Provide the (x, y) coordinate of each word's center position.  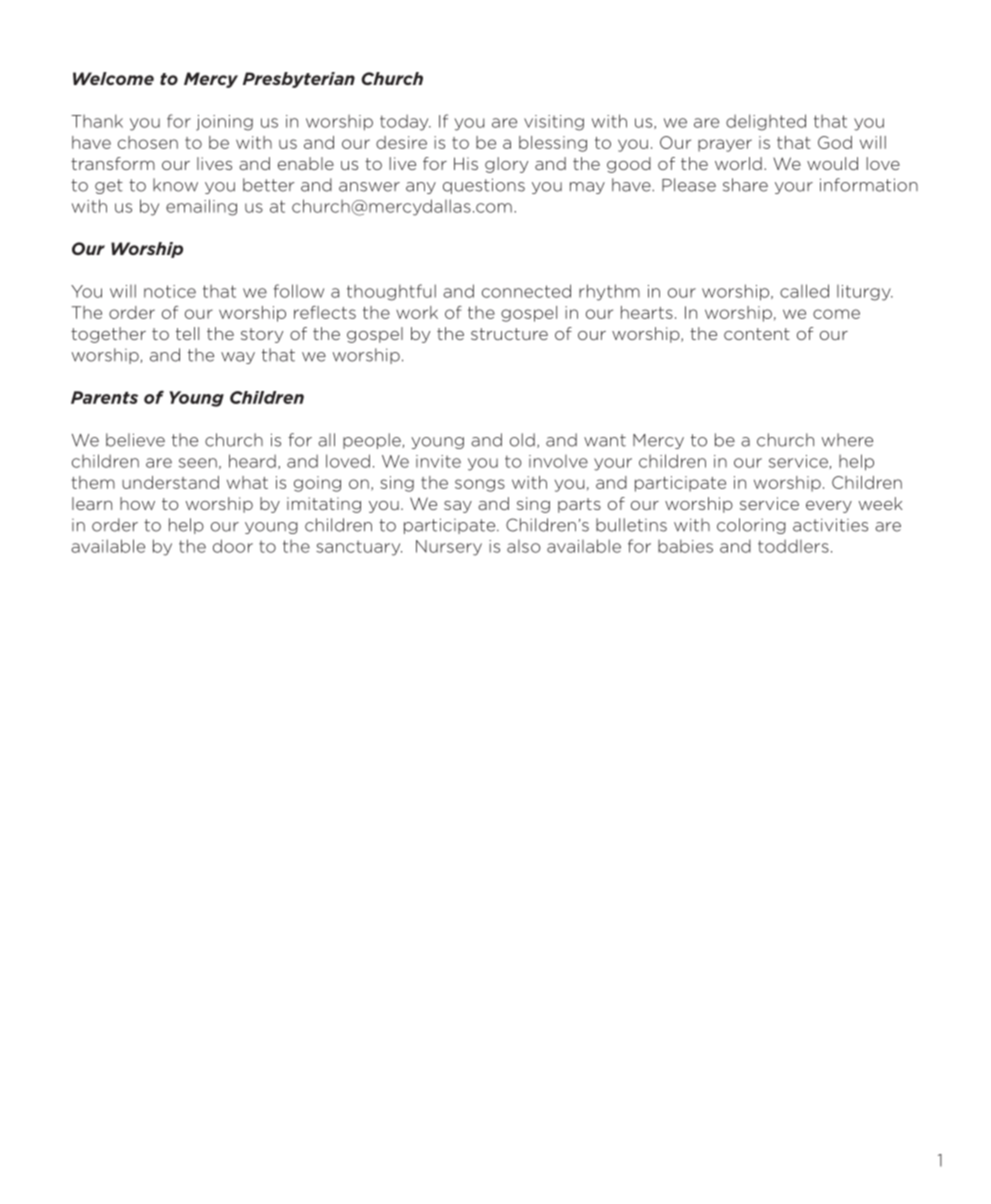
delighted (766, 122)
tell (187, 333)
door (233, 546)
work (417, 312)
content (757, 334)
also (523, 546)
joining (224, 123)
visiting (554, 123)
